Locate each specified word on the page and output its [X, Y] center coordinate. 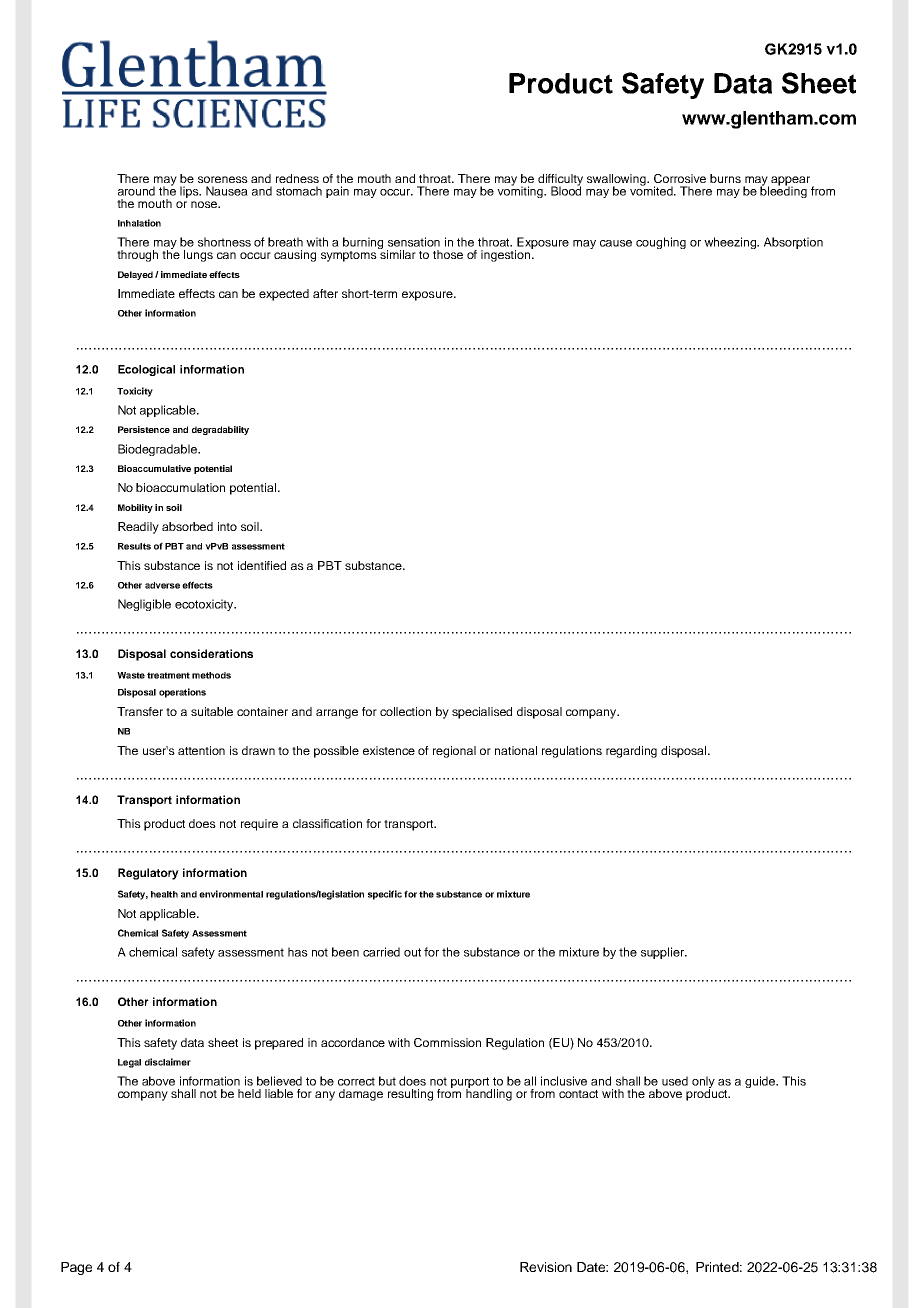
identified [262, 565]
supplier [664, 953]
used [675, 1081]
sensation [414, 242]
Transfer [140, 711]
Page [76, 1268]
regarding [631, 752]
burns [725, 178]
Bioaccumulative [154, 468]
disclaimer [168, 1062]
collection [405, 711]
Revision [546, 1267]
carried [381, 952]
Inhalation [139, 223]
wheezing [731, 243]
